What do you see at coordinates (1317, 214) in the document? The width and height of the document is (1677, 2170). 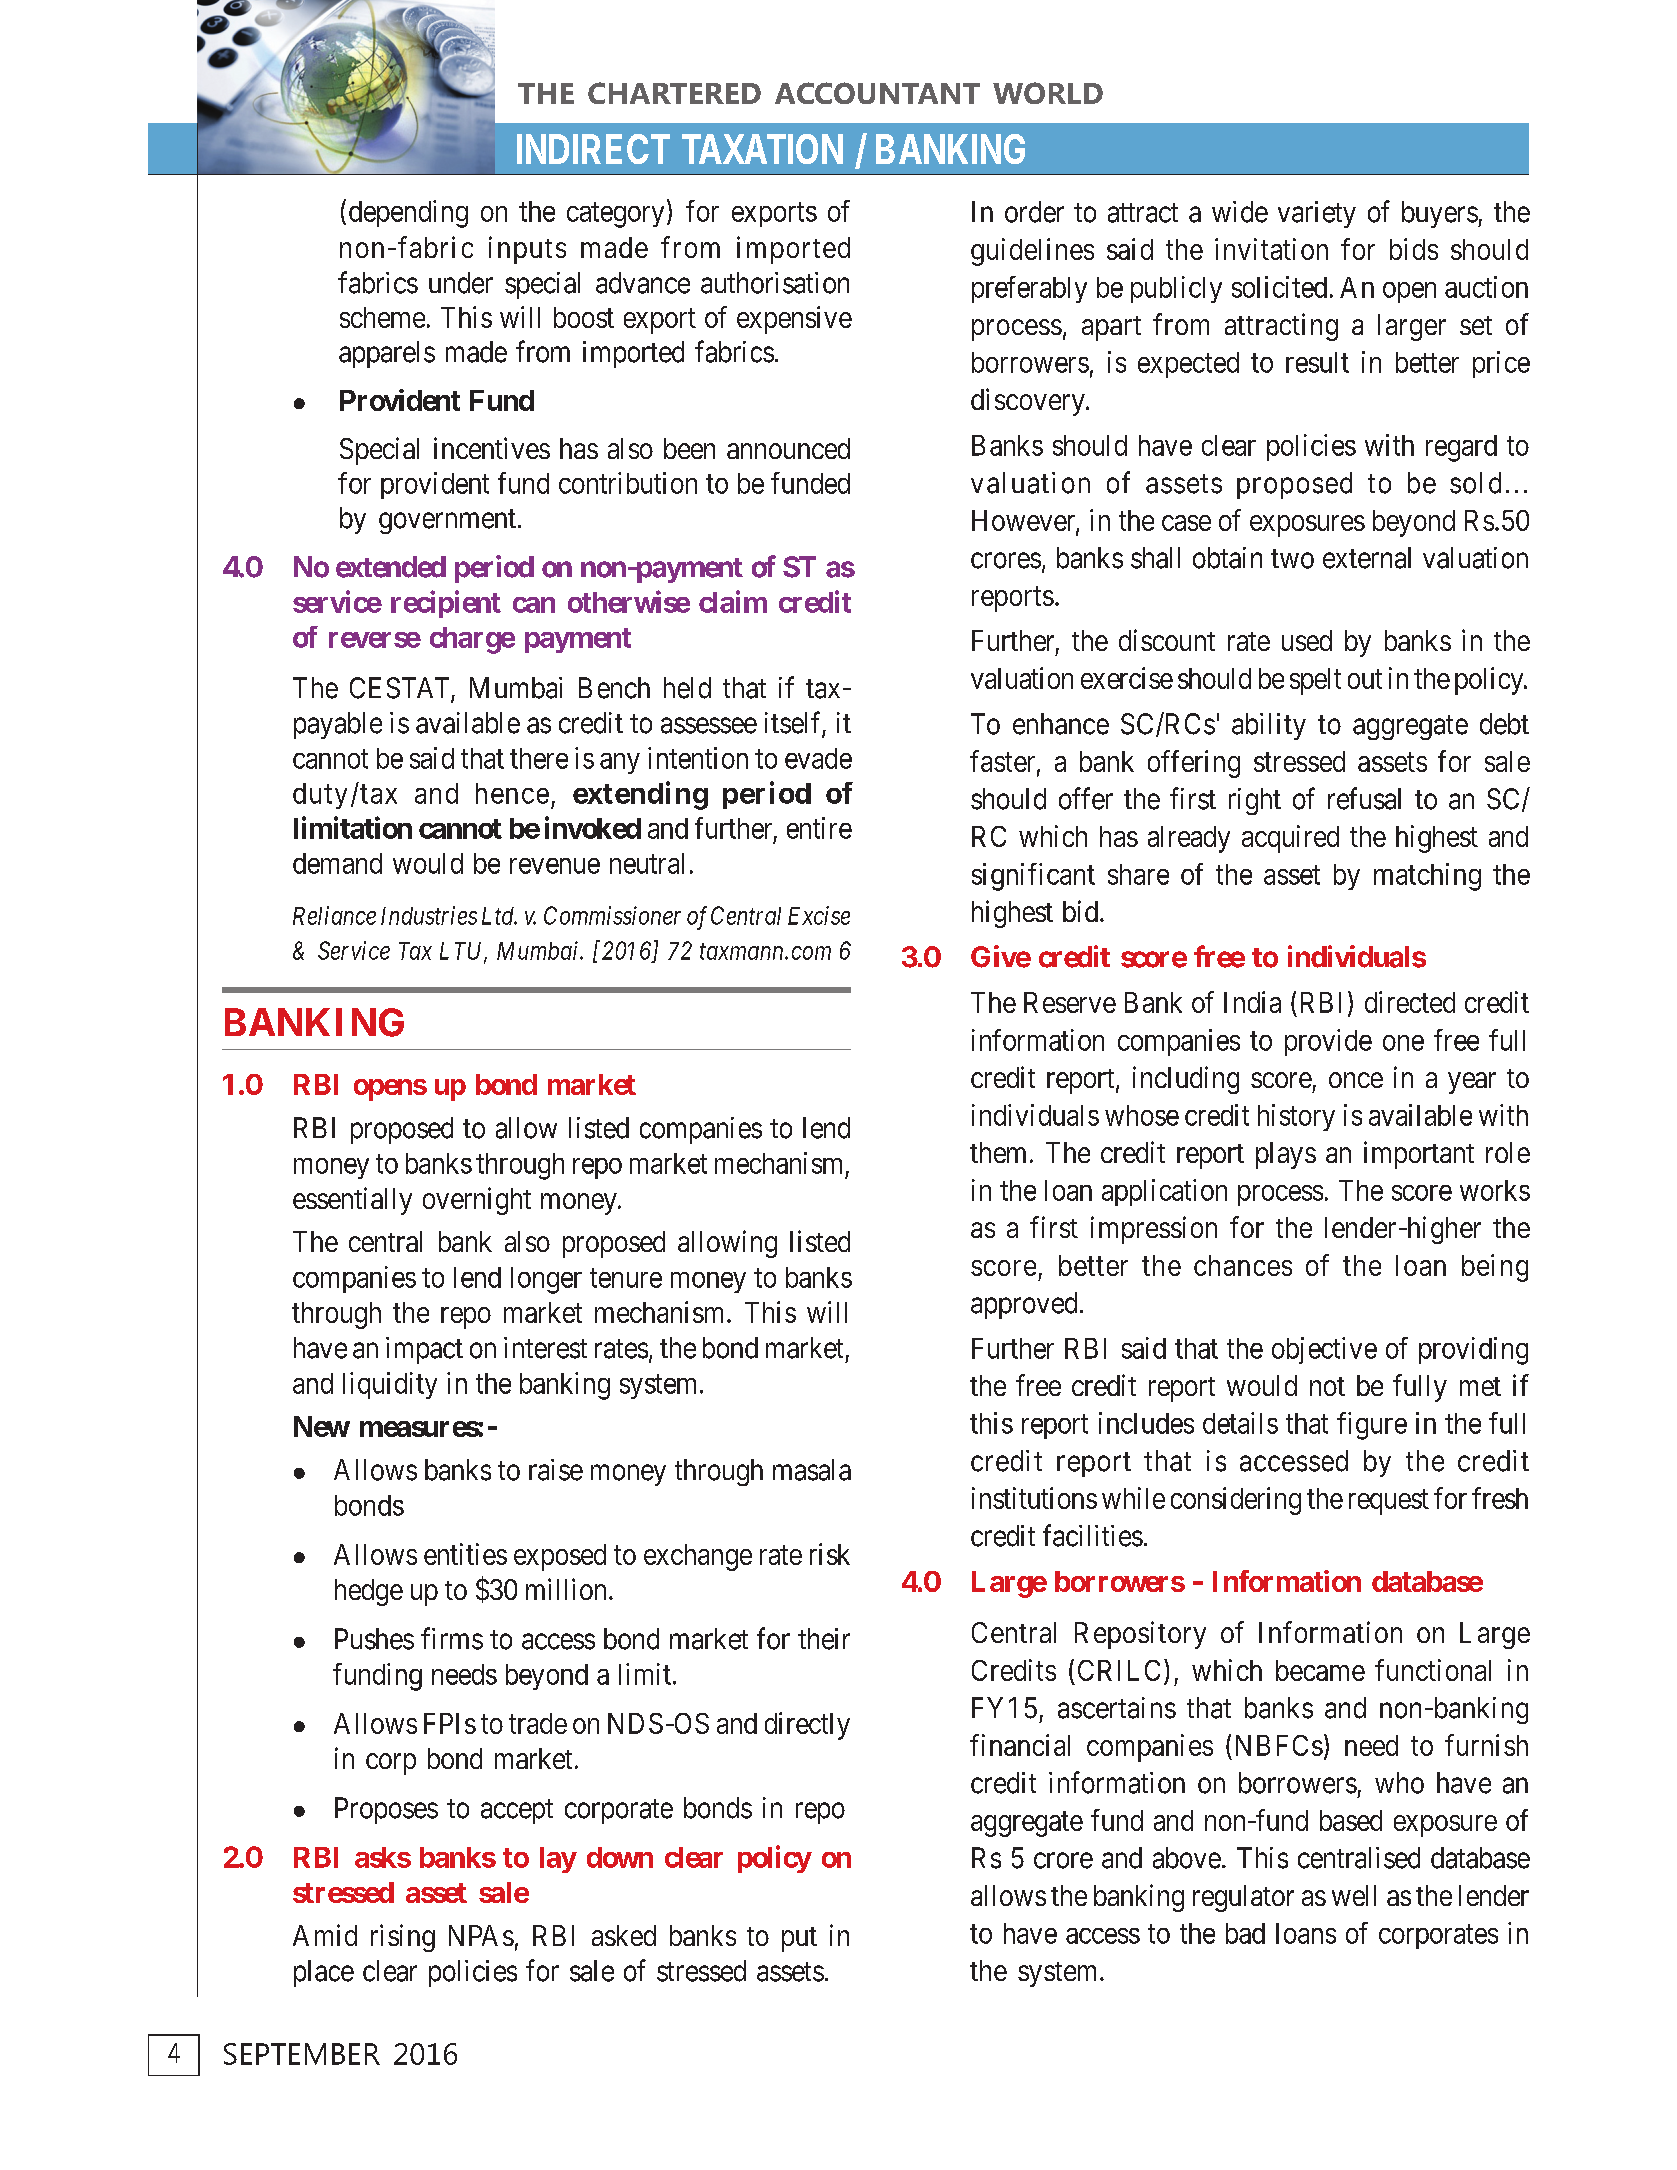 I see `variety` at bounding box center [1317, 214].
